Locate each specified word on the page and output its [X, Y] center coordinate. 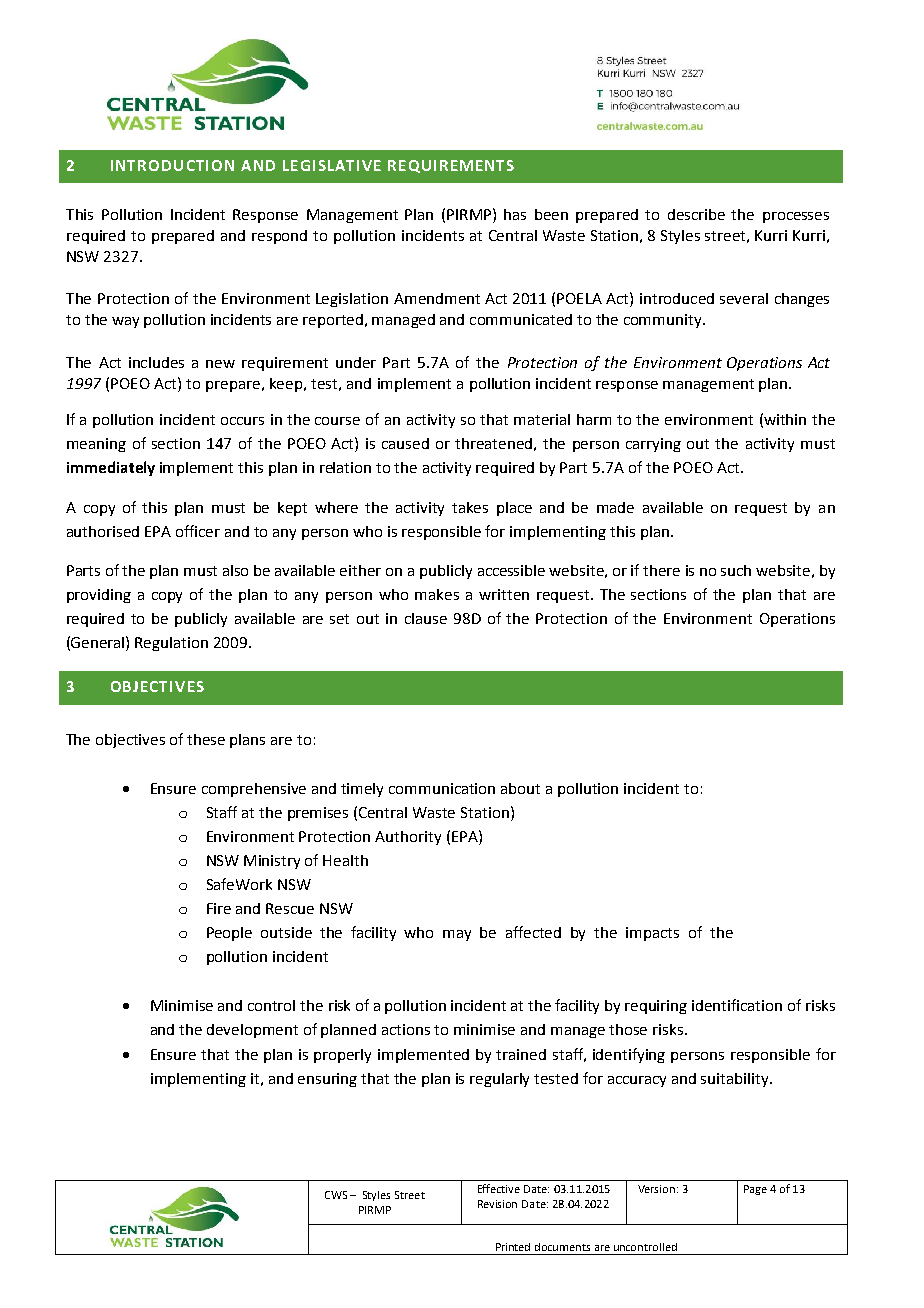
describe [696, 214]
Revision [497, 1204]
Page [755, 1190]
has [515, 214]
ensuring [327, 1080]
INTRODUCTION [172, 165]
